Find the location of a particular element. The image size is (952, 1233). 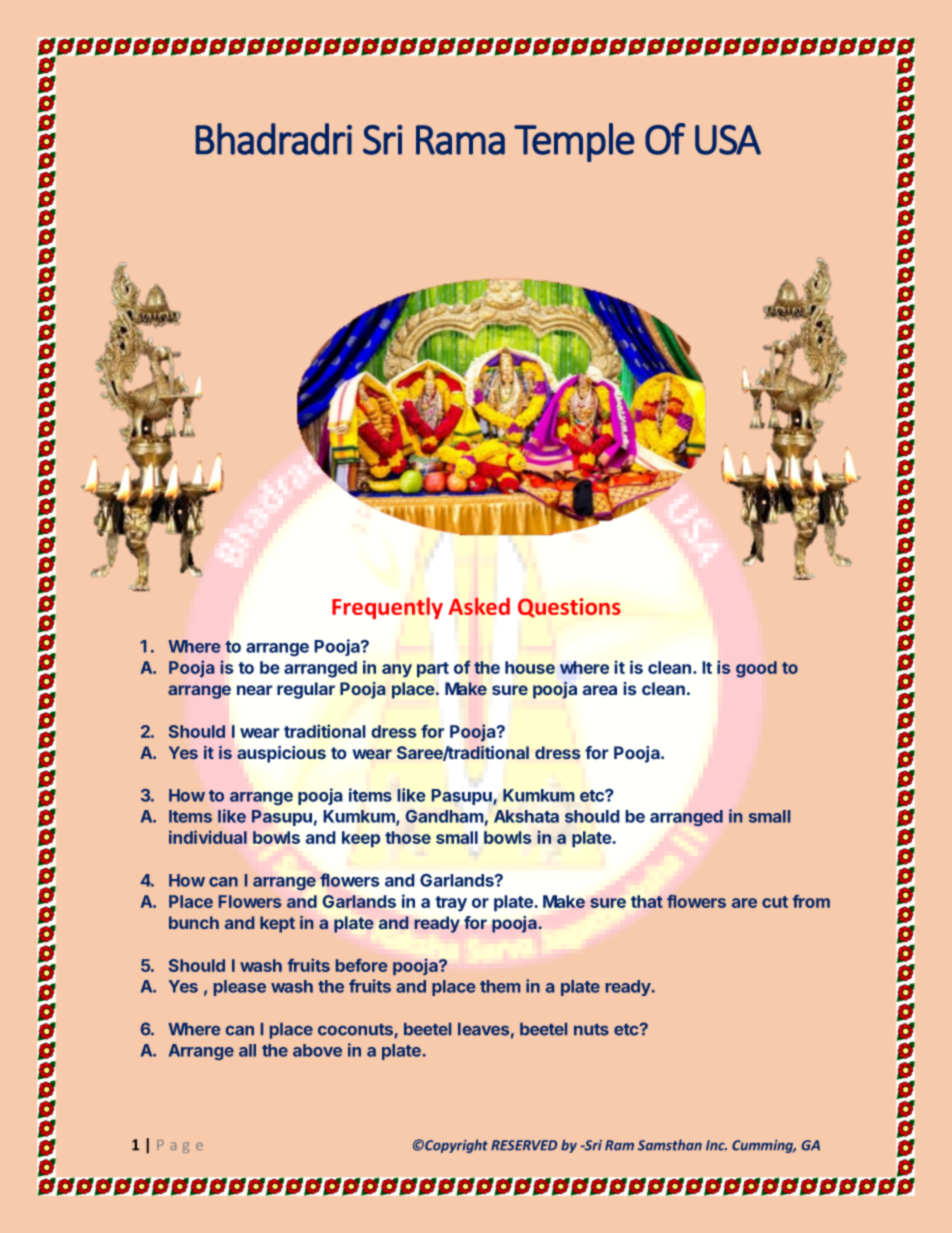

Questions is located at coordinates (569, 608).
